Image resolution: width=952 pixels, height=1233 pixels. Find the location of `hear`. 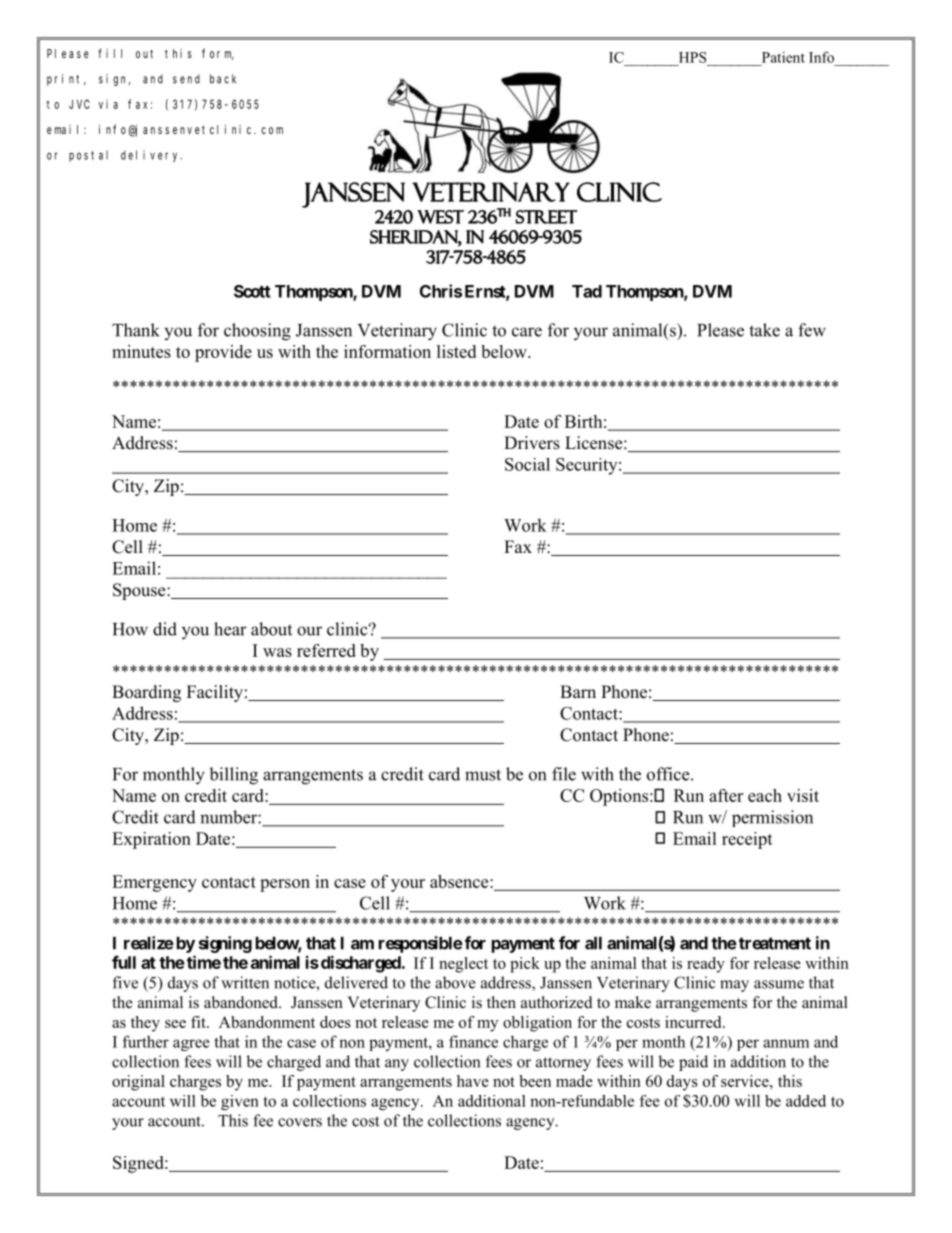

hear is located at coordinates (230, 629).
